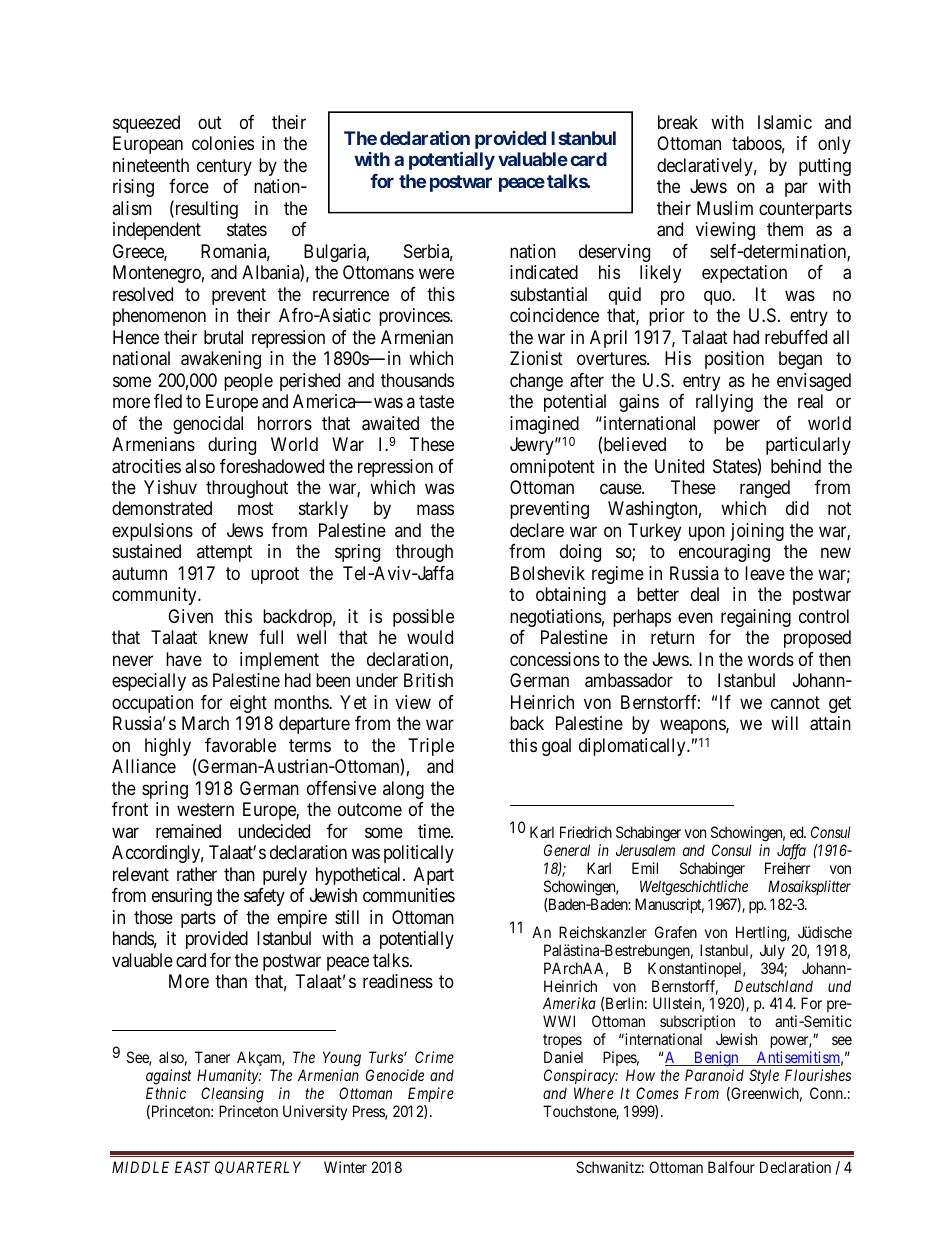 The image size is (952, 1233). What do you see at coordinates (192, 1167) in the screenshot?
I see `EAST` at bounding box center [192, 1167].
